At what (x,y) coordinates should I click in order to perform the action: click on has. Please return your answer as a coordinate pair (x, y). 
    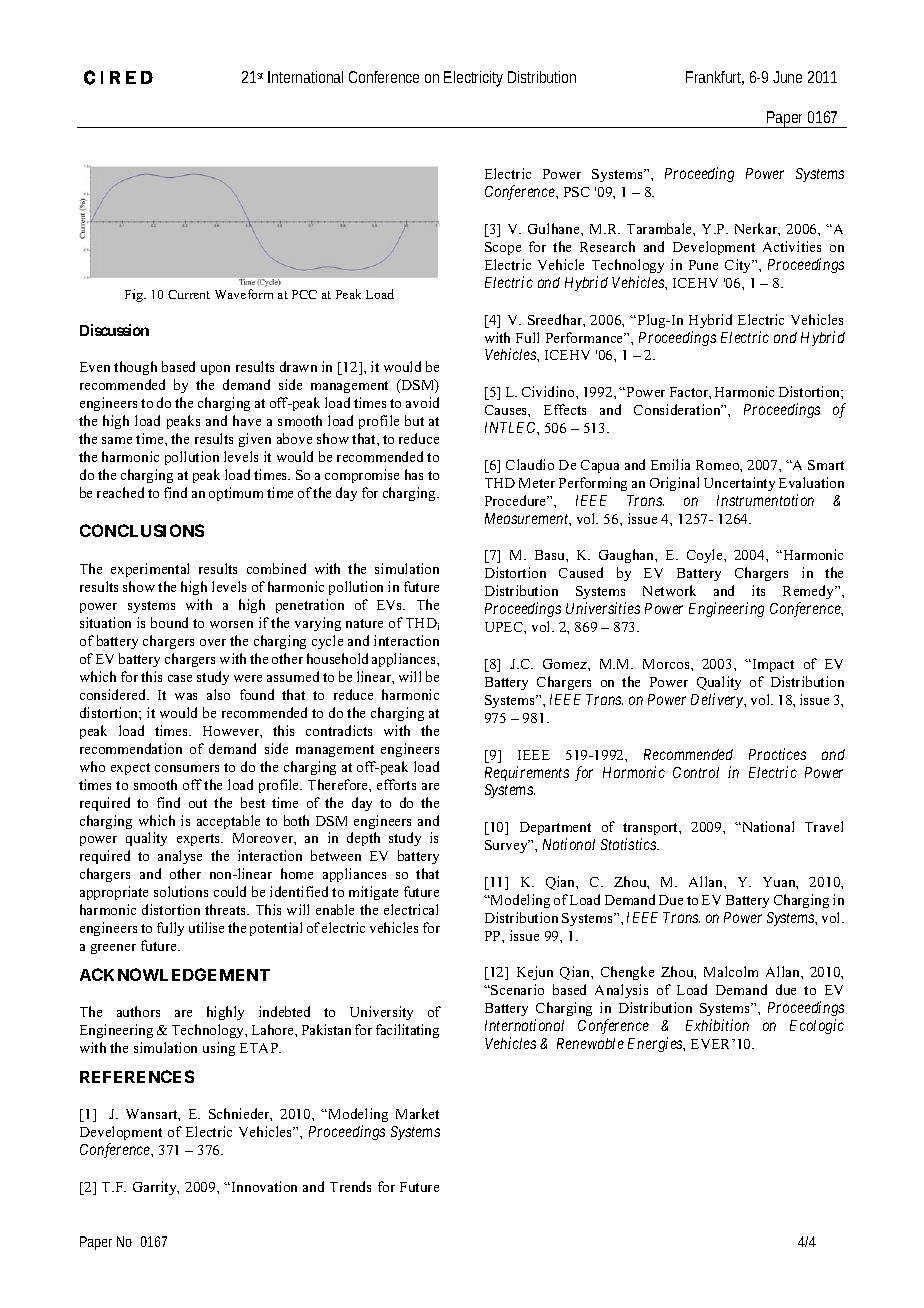
    Looking at the image, I should click on (414, 474).
